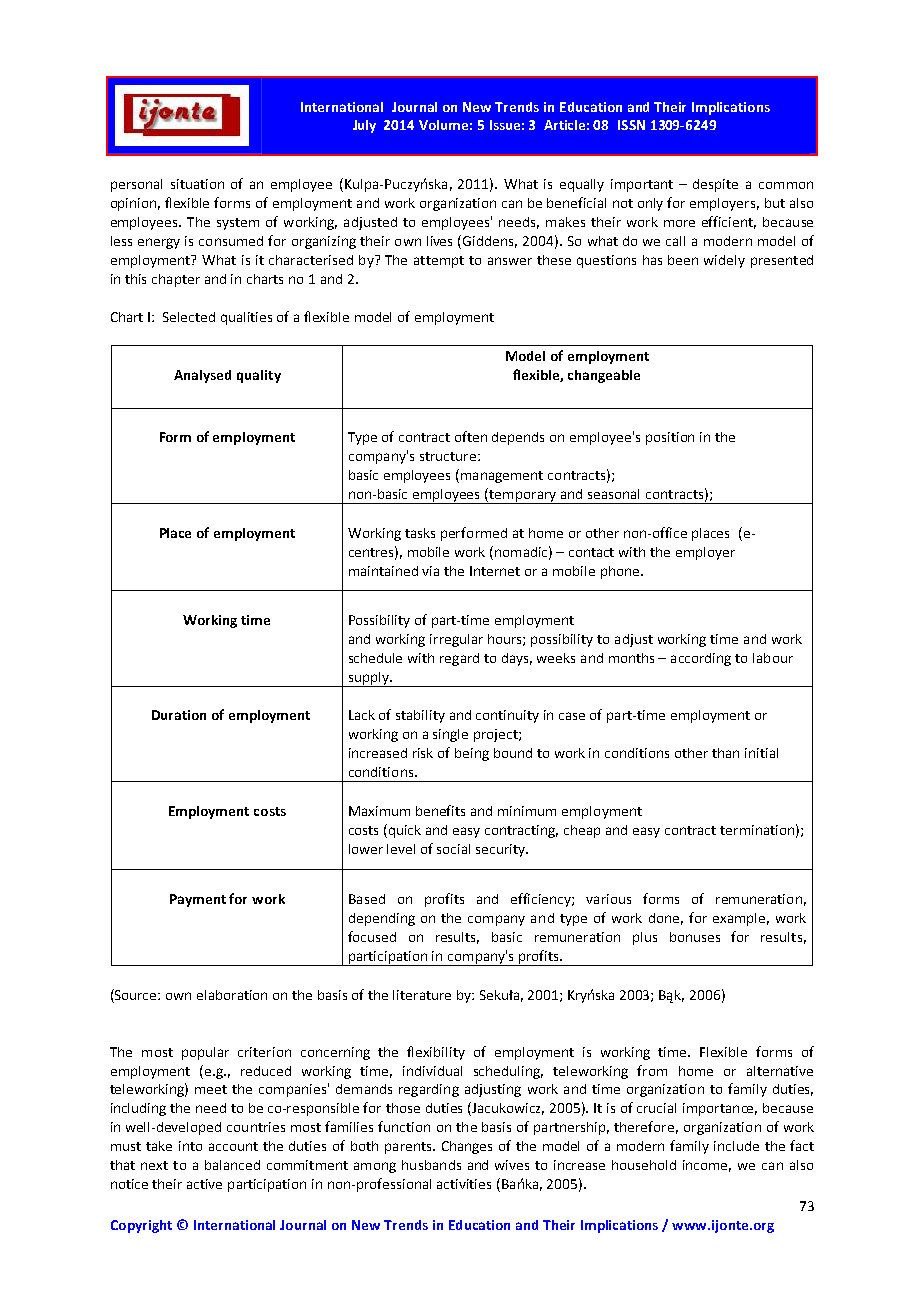  I want to click on phone, so click(621, 572).
